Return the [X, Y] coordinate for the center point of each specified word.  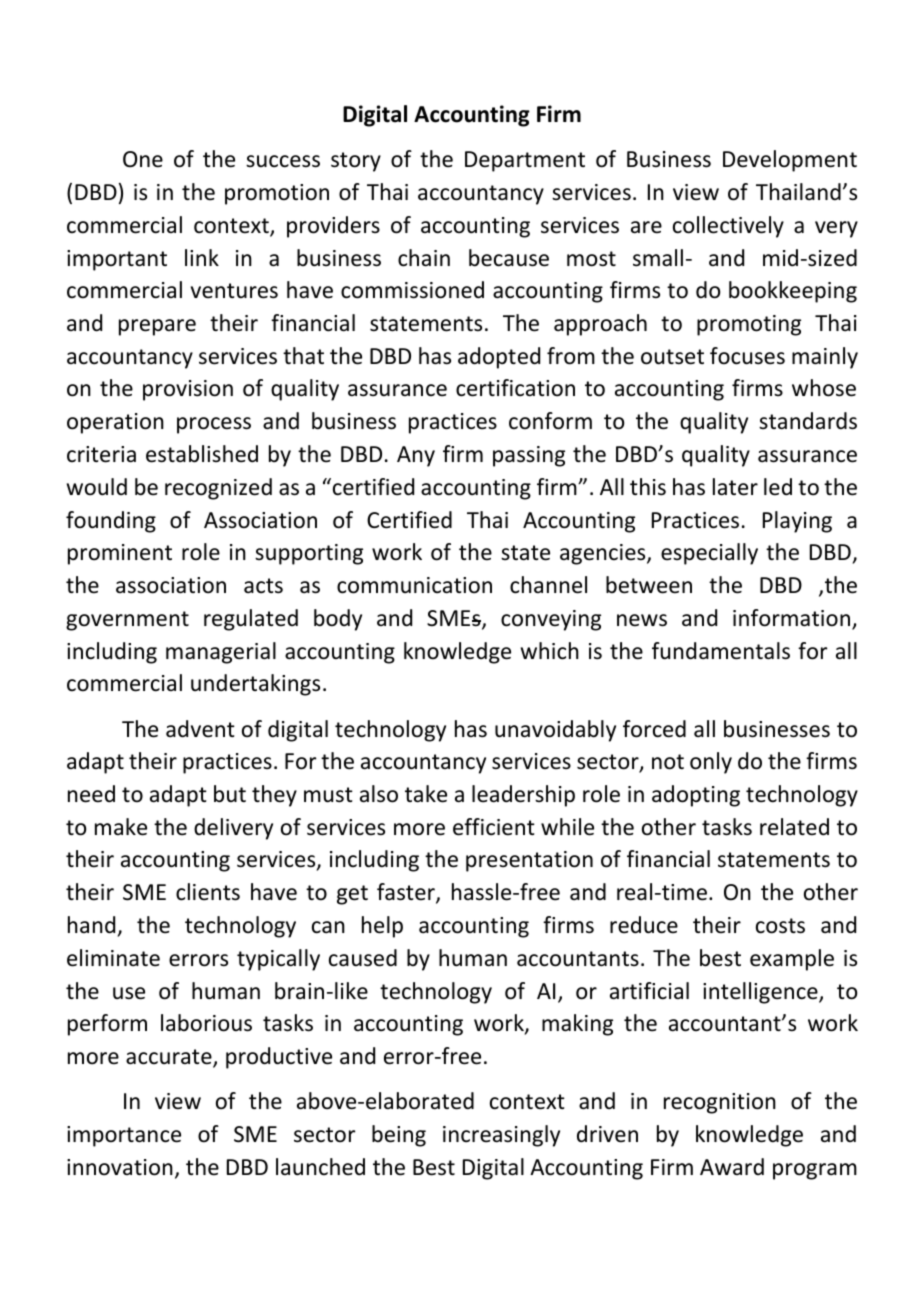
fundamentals [721, 651]
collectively [728, 227]
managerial [221, 653]
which [550, 651]
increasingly [501, 1136]
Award [732, 1166]
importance [124, 1136]
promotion [277, 194]
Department [525, 161]
